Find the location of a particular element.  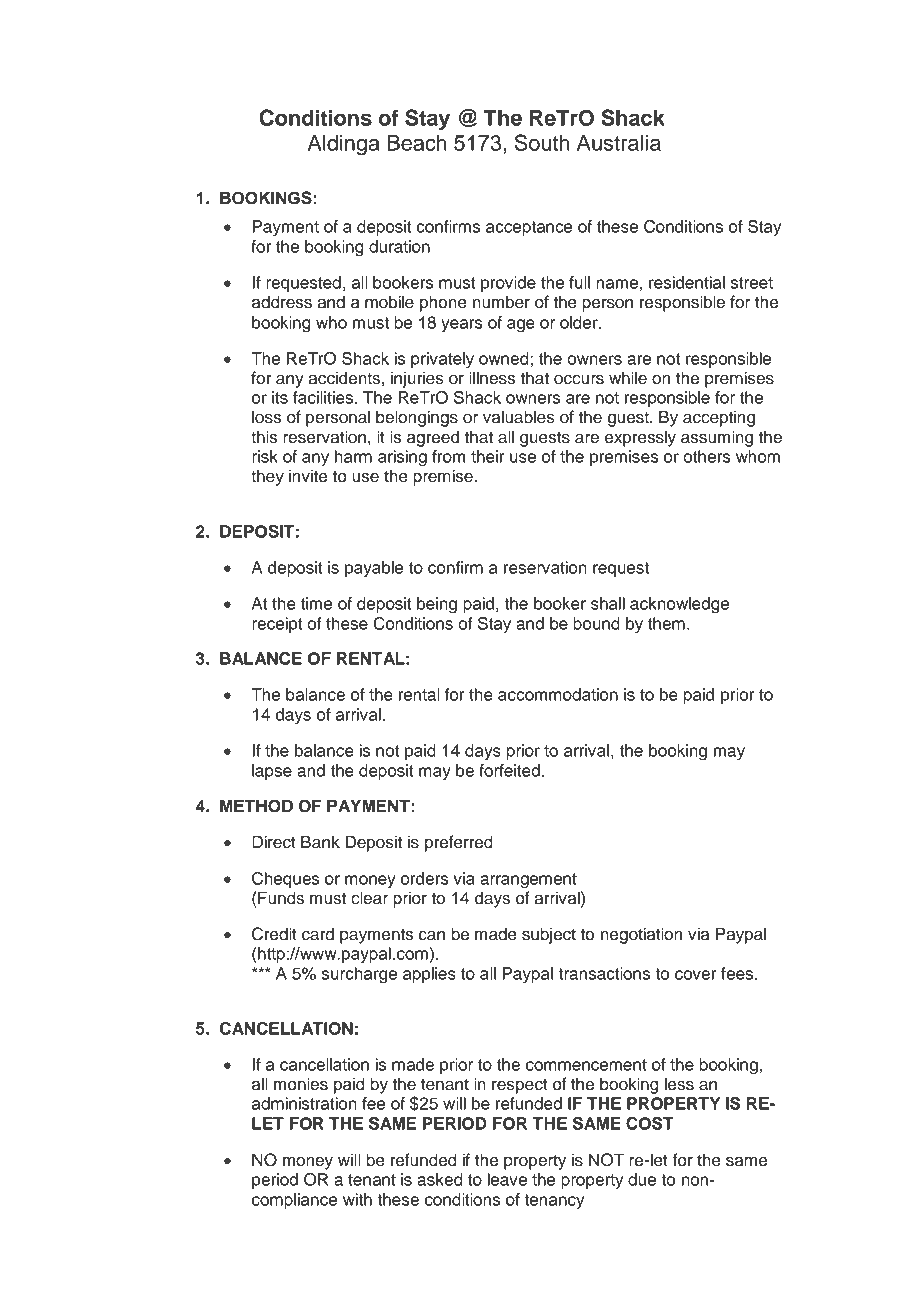

forfeited is located at coordinates (509, 770).
